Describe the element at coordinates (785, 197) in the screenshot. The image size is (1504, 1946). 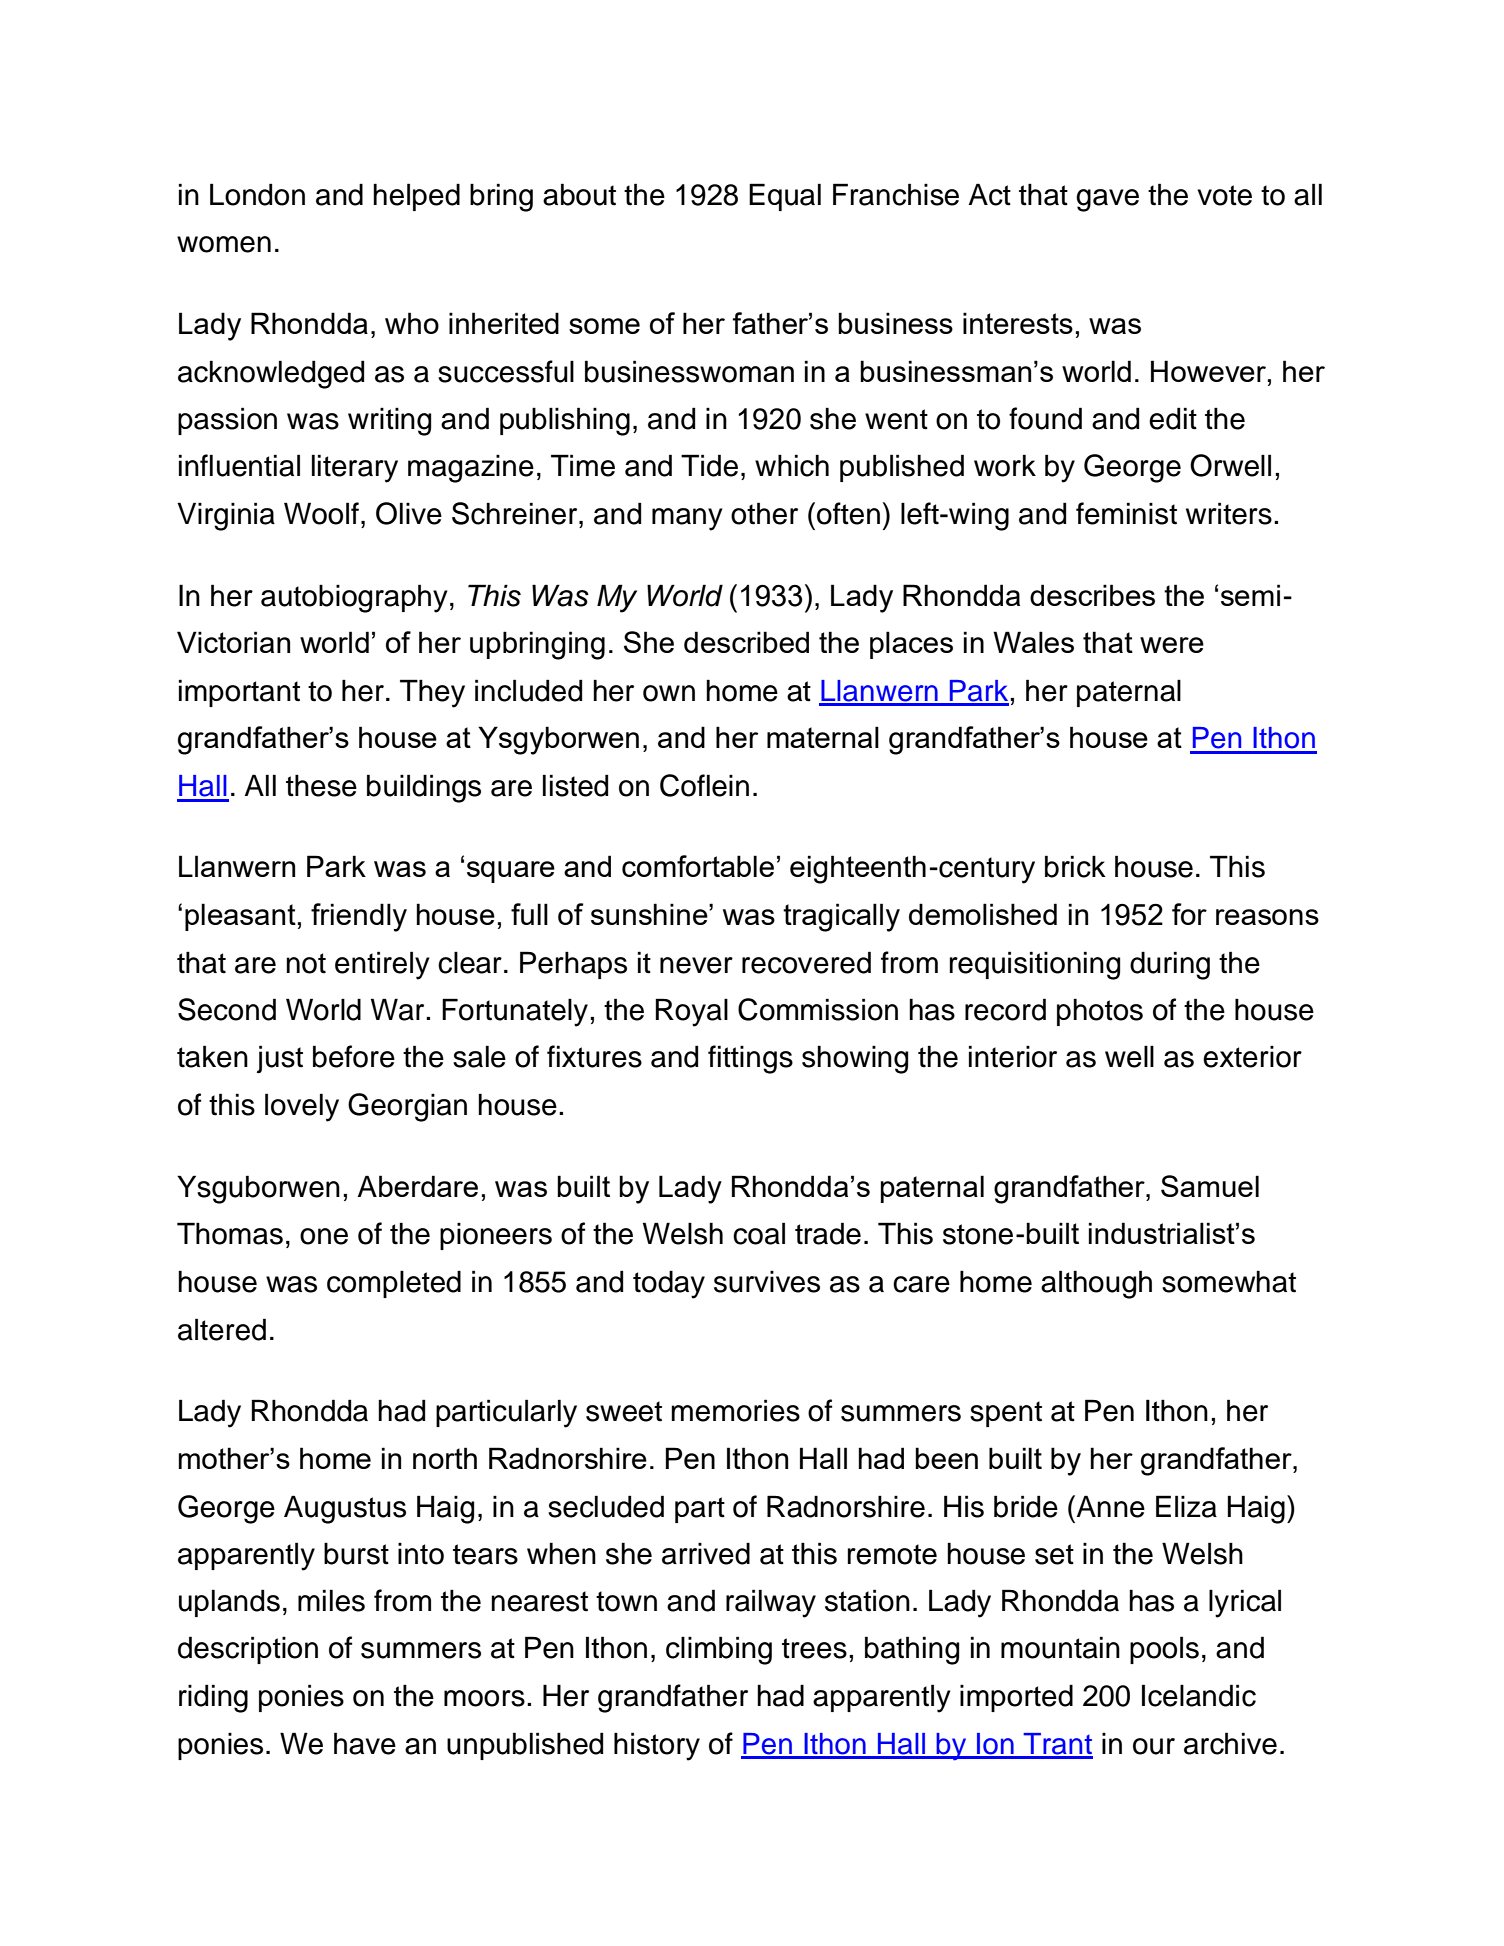
I see `Equal` at that location.
